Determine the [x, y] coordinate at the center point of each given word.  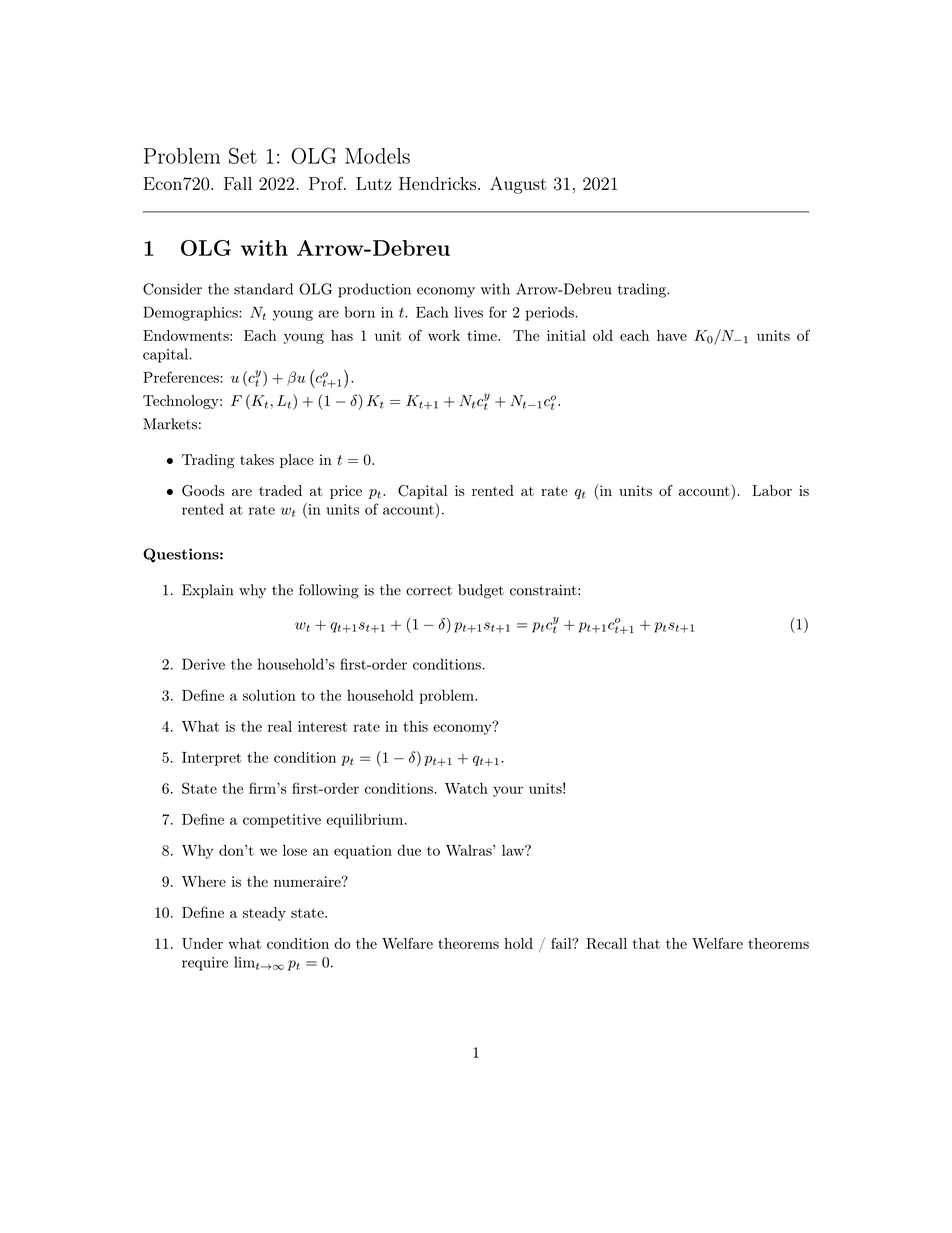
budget [481, 591]
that [646, 943]
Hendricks [437, 183]
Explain [207, 591]
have [672, 335]
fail [562, 943]
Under [202, 943]
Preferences [182, 377]
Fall [238, 183]
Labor [772, 490]
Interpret [211, 759]
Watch [466, 788]
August [518, 185]
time [483, 335]
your [508, 791]
